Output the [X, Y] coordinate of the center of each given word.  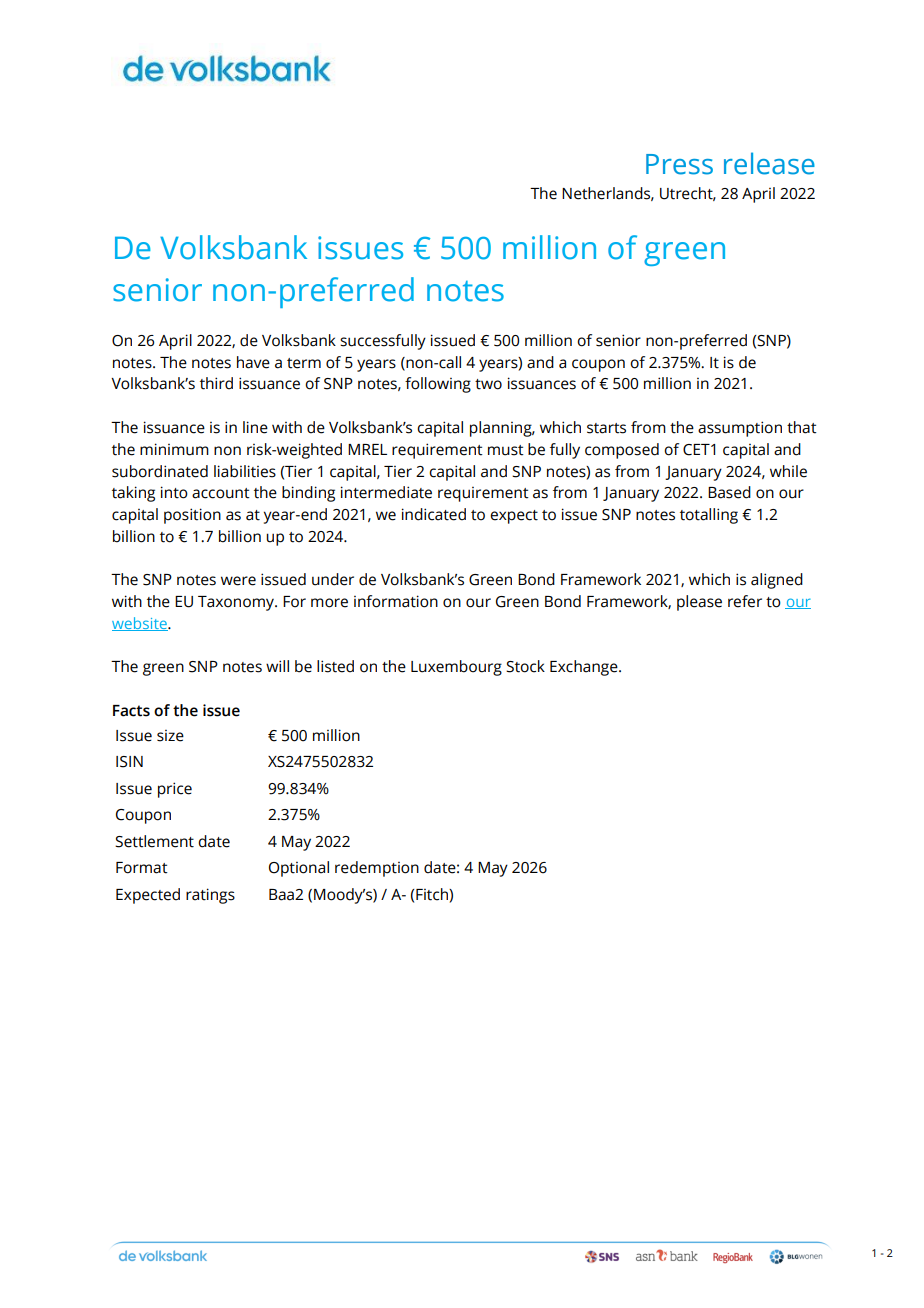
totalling [709, 516]
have [253, 362]
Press [679, 164]
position [192, 516]
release [769, 163]
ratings [210, 896]
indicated [434, 514]
